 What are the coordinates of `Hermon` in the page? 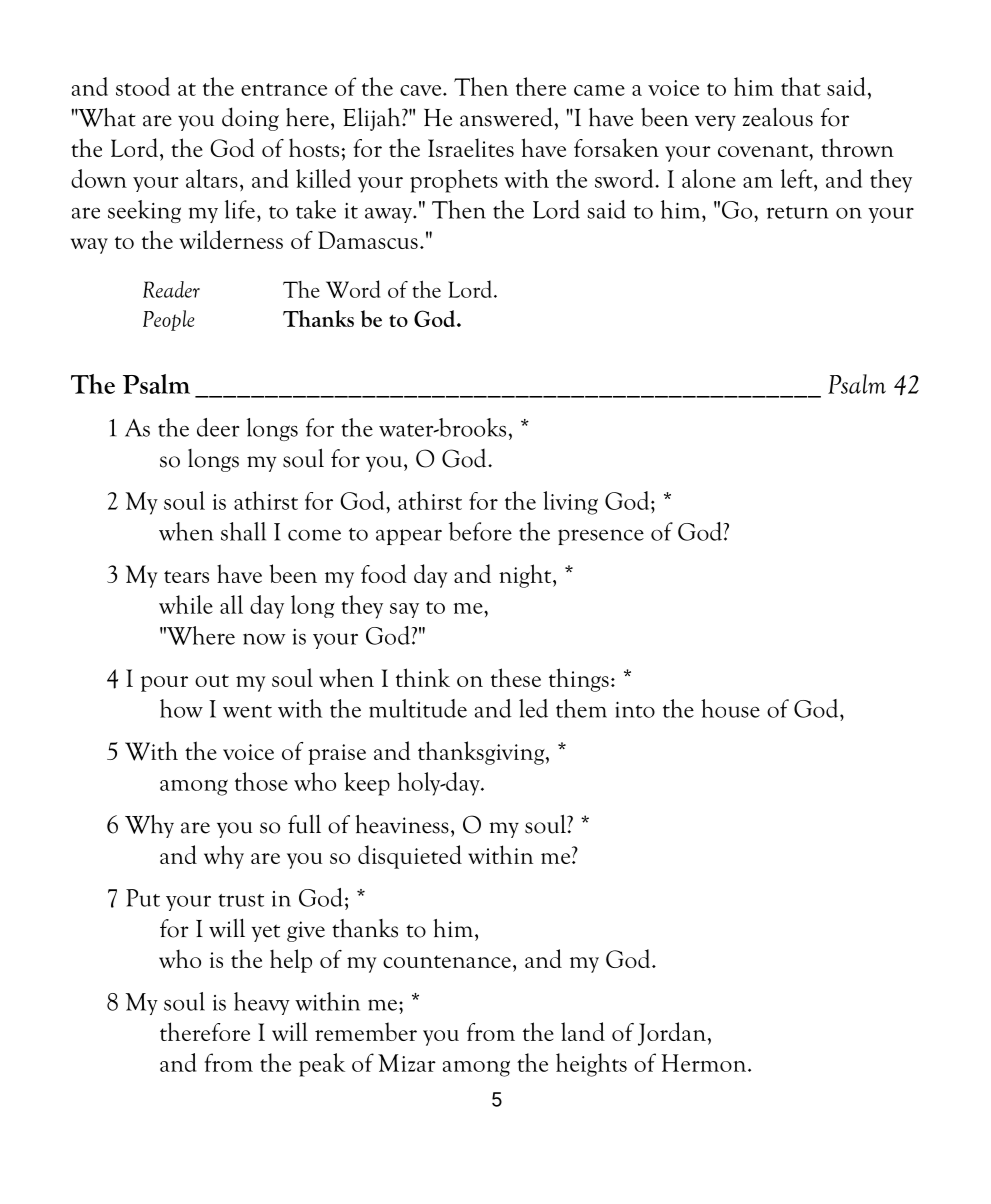 It's located at (705, 1063).
